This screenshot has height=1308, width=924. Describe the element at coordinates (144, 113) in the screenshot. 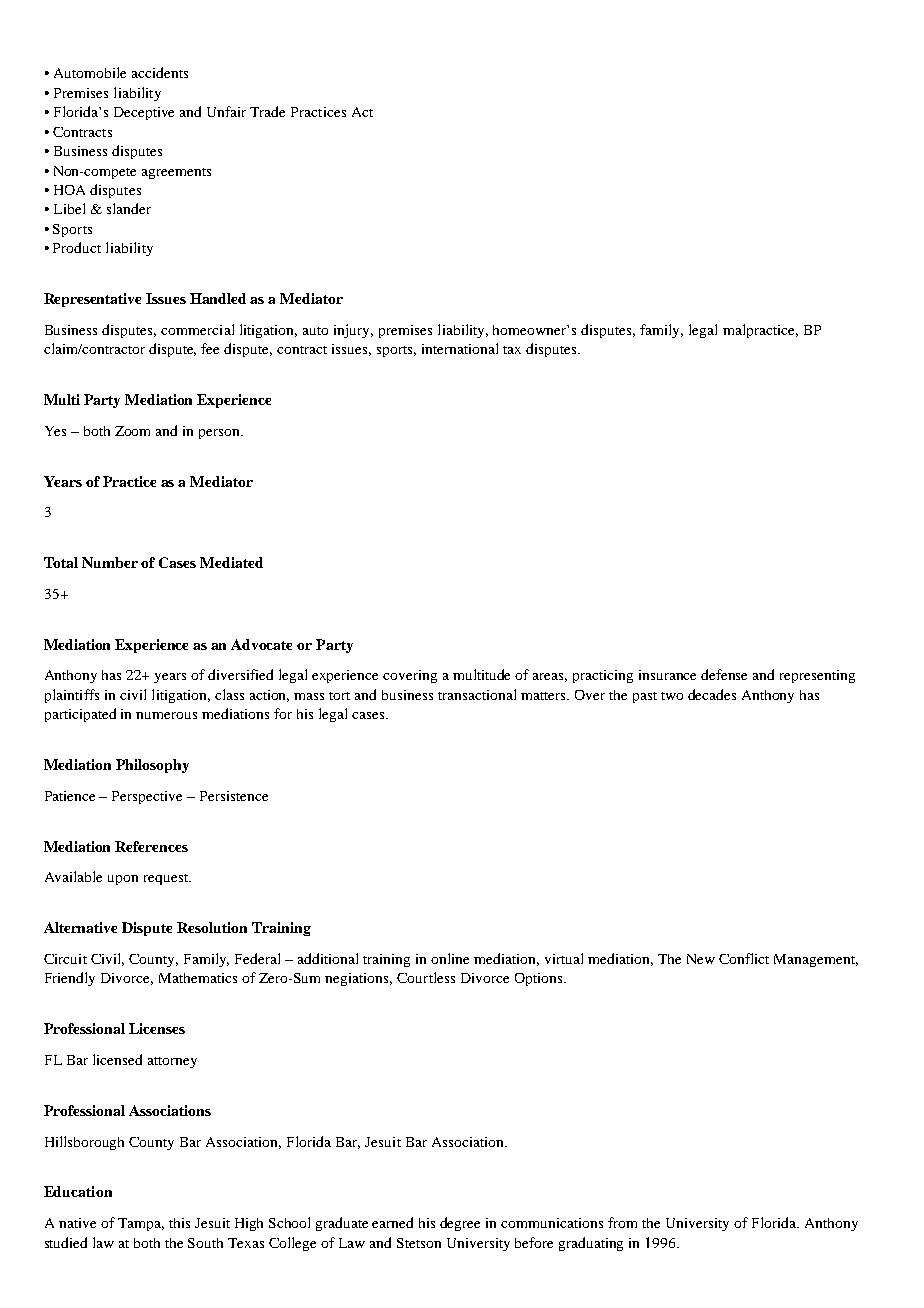

I see `Deceptive` at that location.
